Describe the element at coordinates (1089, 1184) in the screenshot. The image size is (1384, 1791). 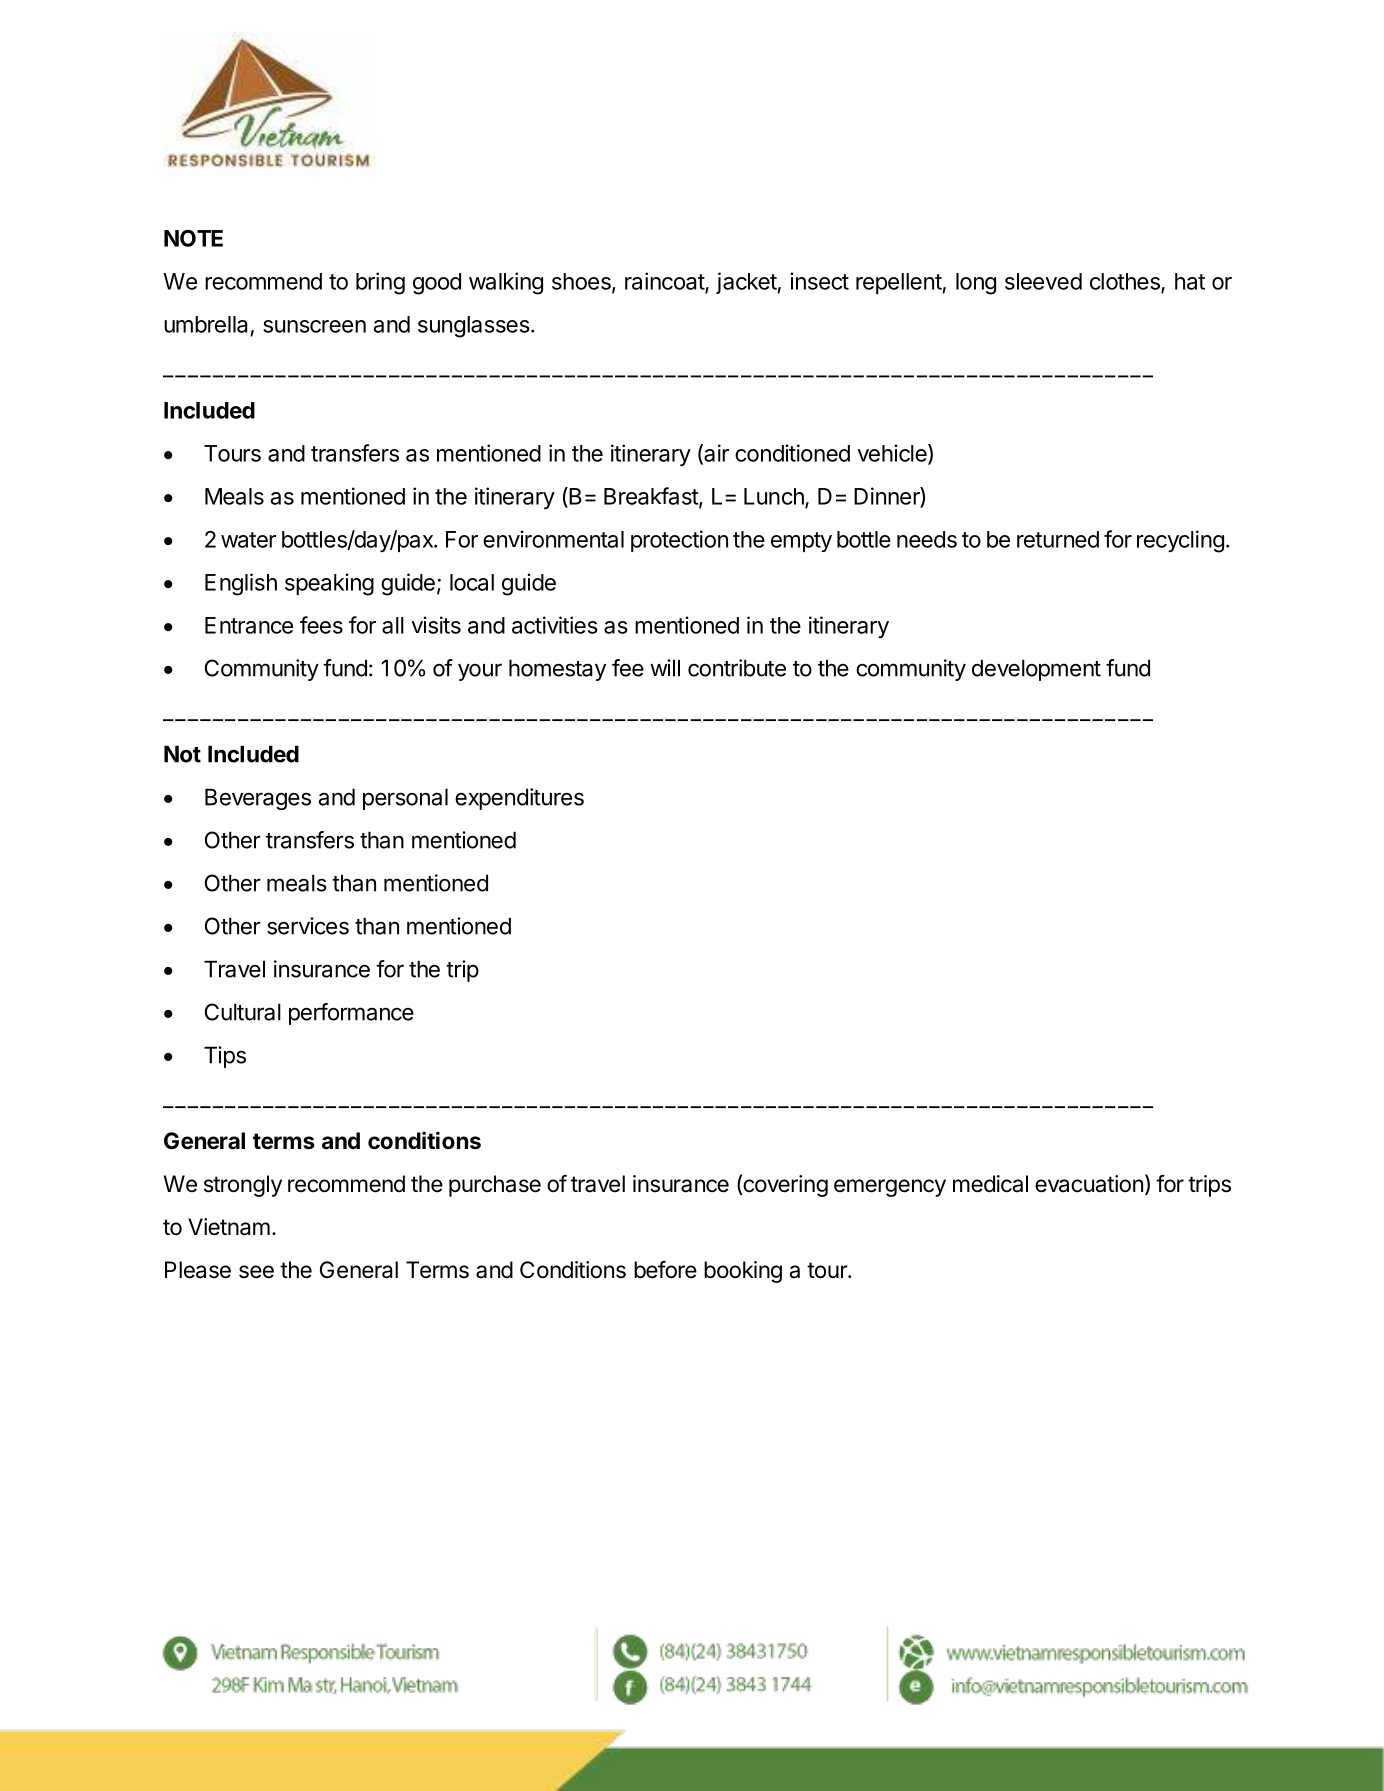
I see `evacuation` at that location.
